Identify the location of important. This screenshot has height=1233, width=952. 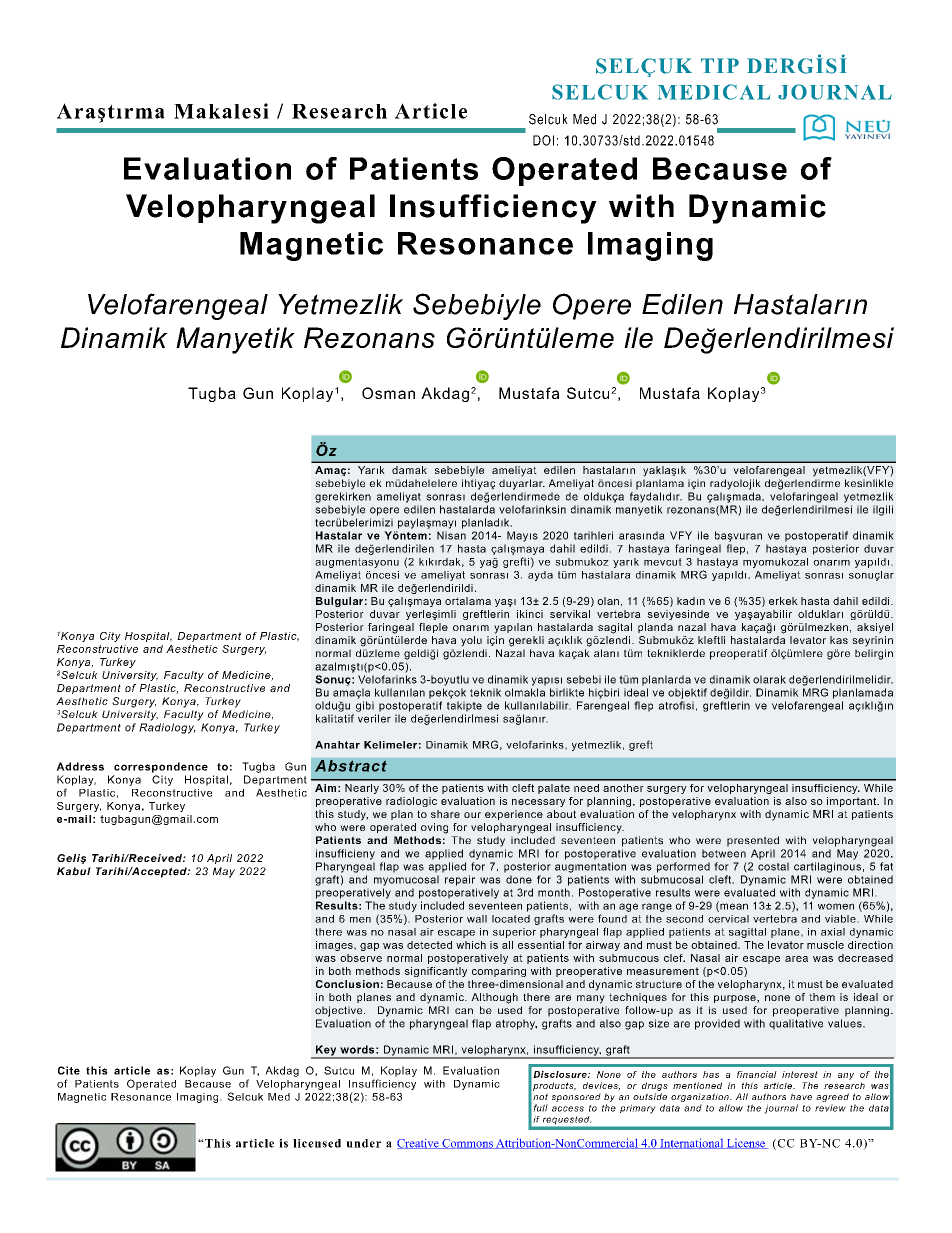
(853, 802).
